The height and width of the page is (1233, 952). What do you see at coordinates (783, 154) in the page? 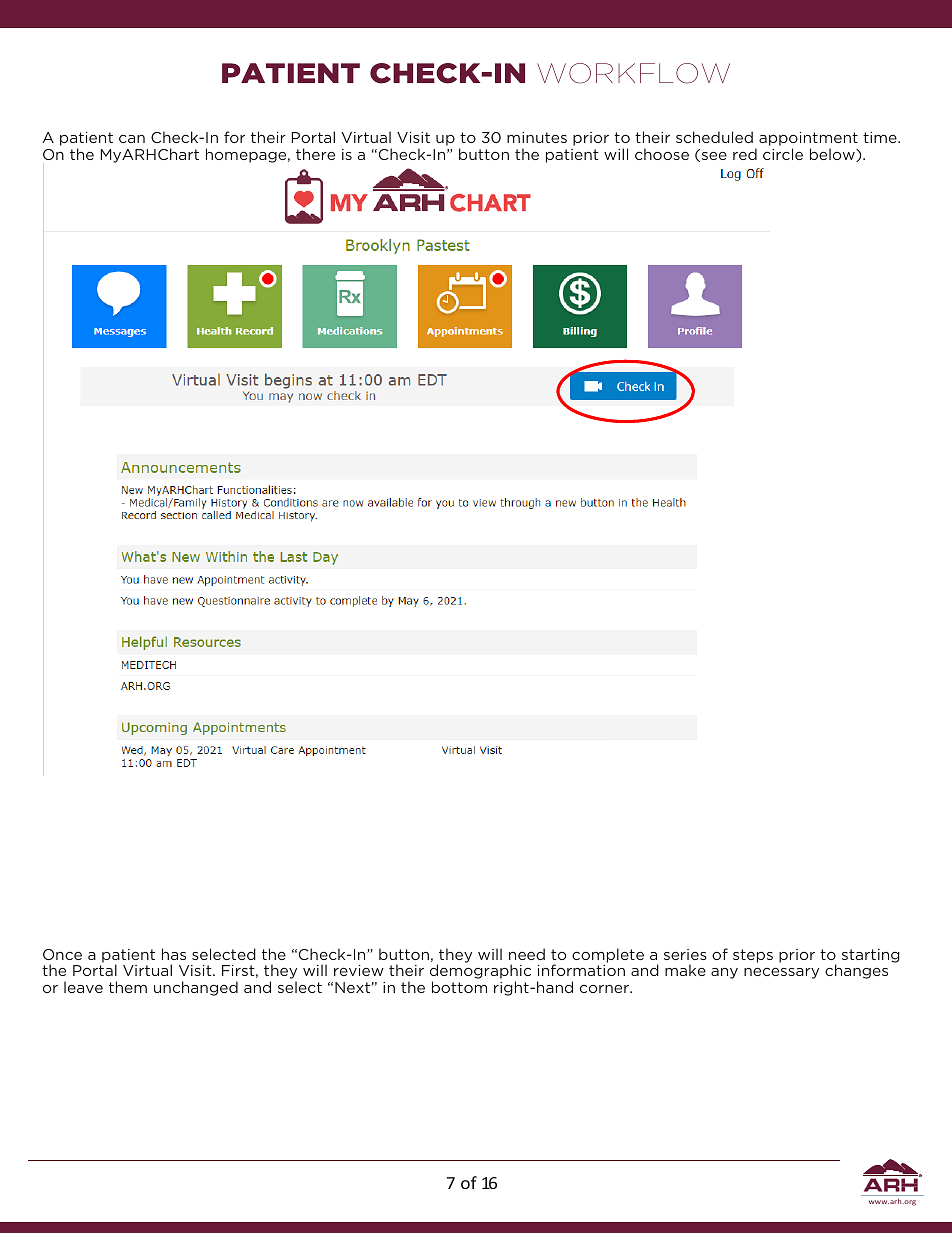
I see `circle` at bounding box center [783, 154].
